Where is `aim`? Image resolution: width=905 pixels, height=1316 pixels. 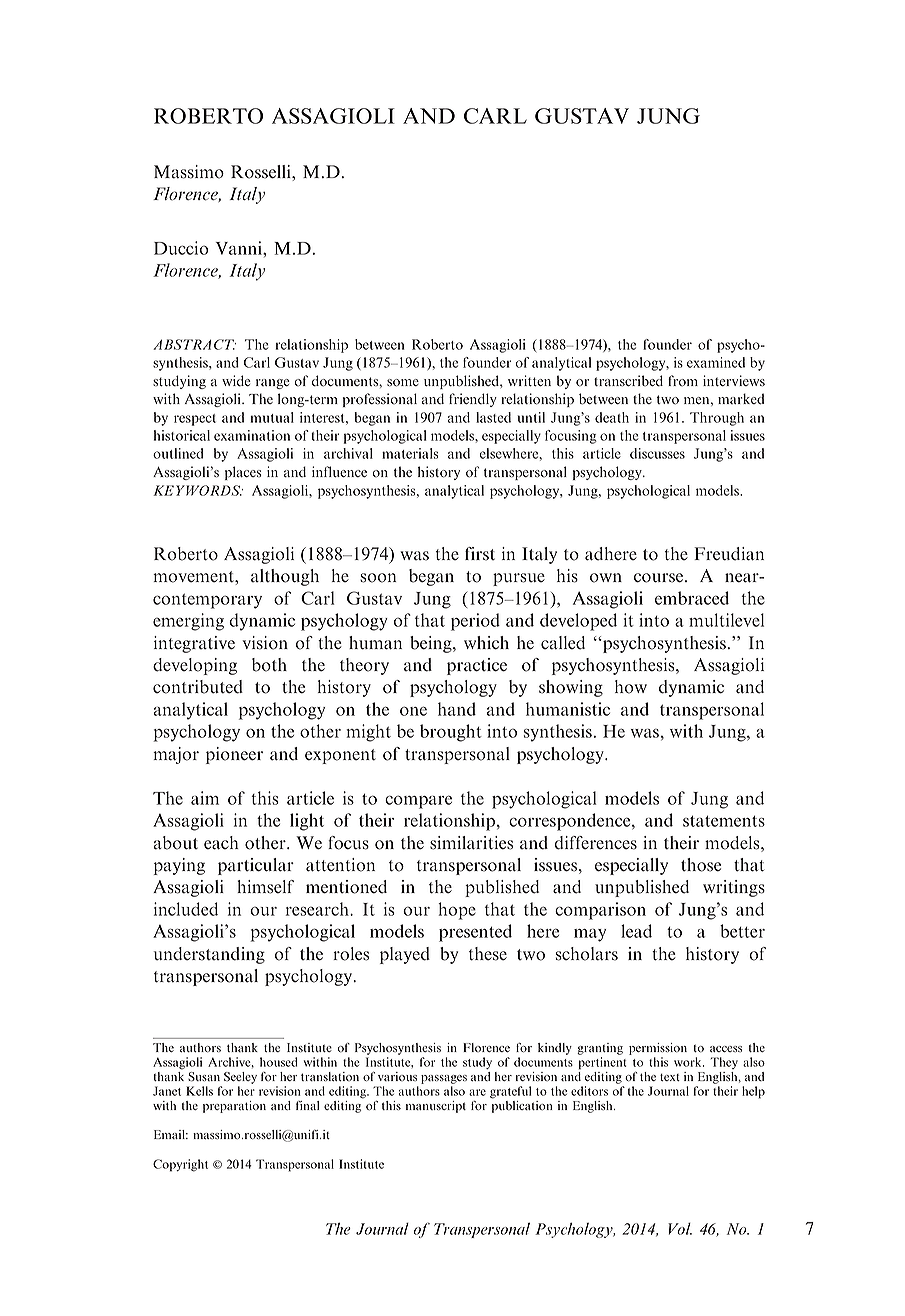 aim is located at coordinates (205, 798).
